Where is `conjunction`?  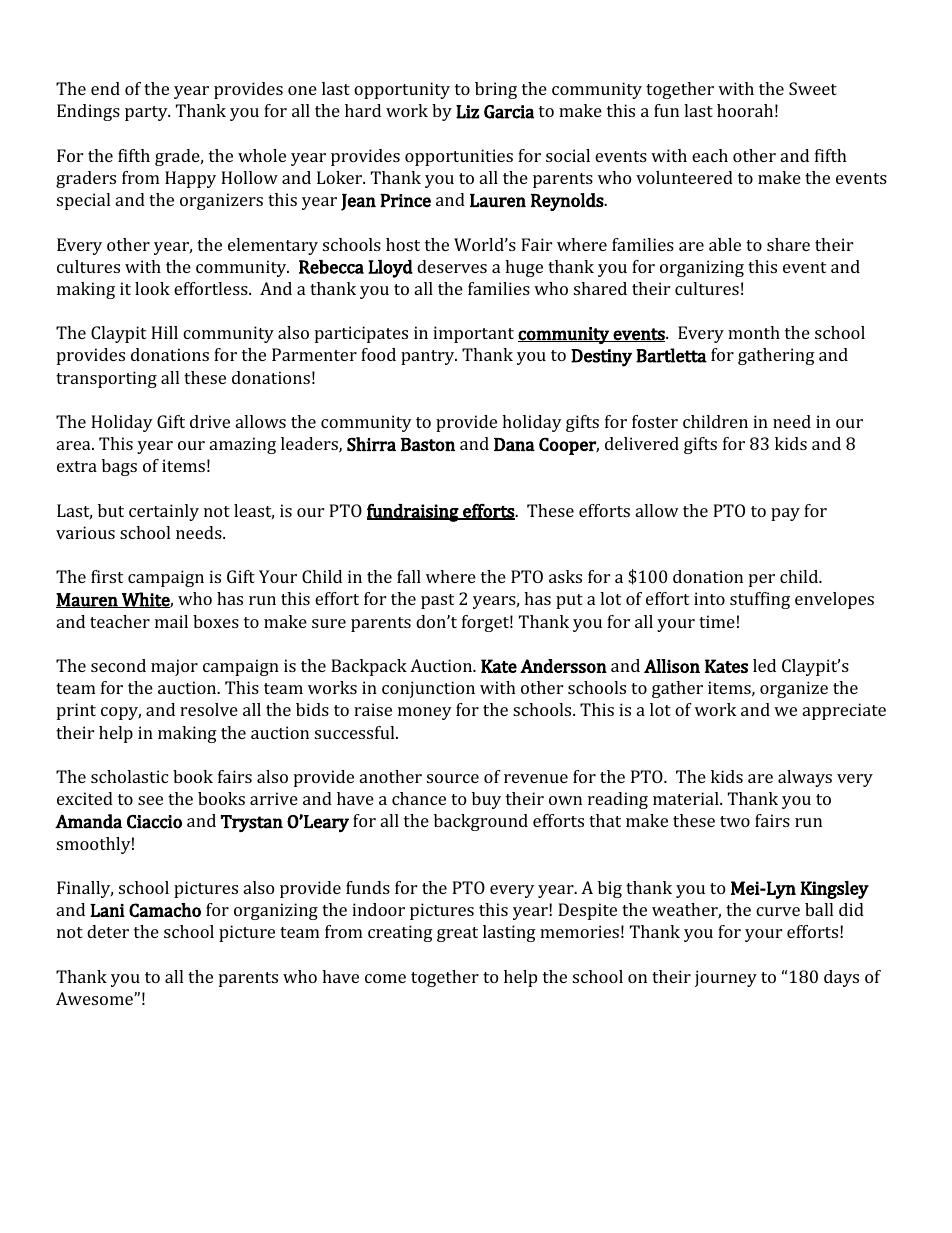 conjunction is located at coordinates (428, 689).
